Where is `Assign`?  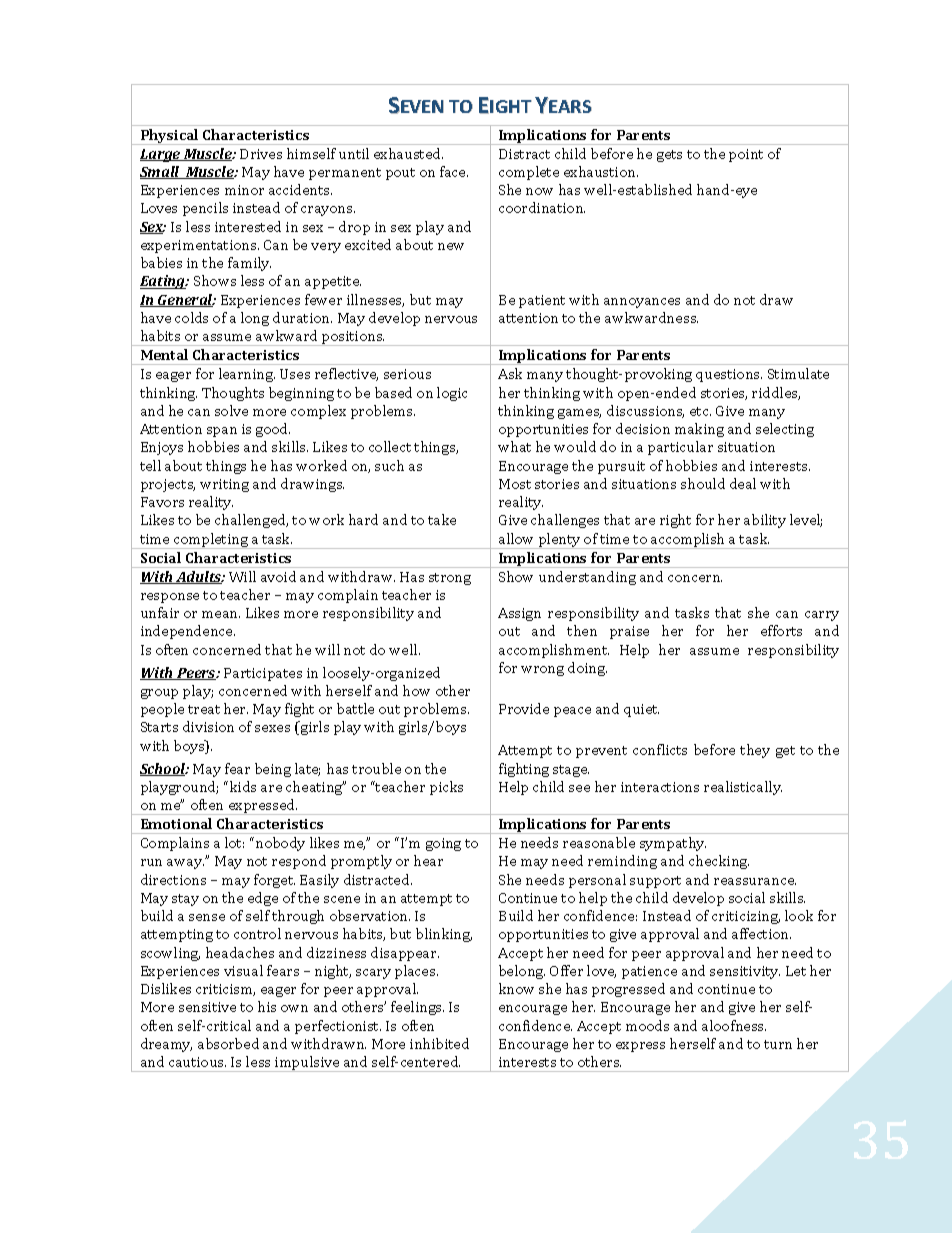
Assign is located at coordinates (519, 614).
